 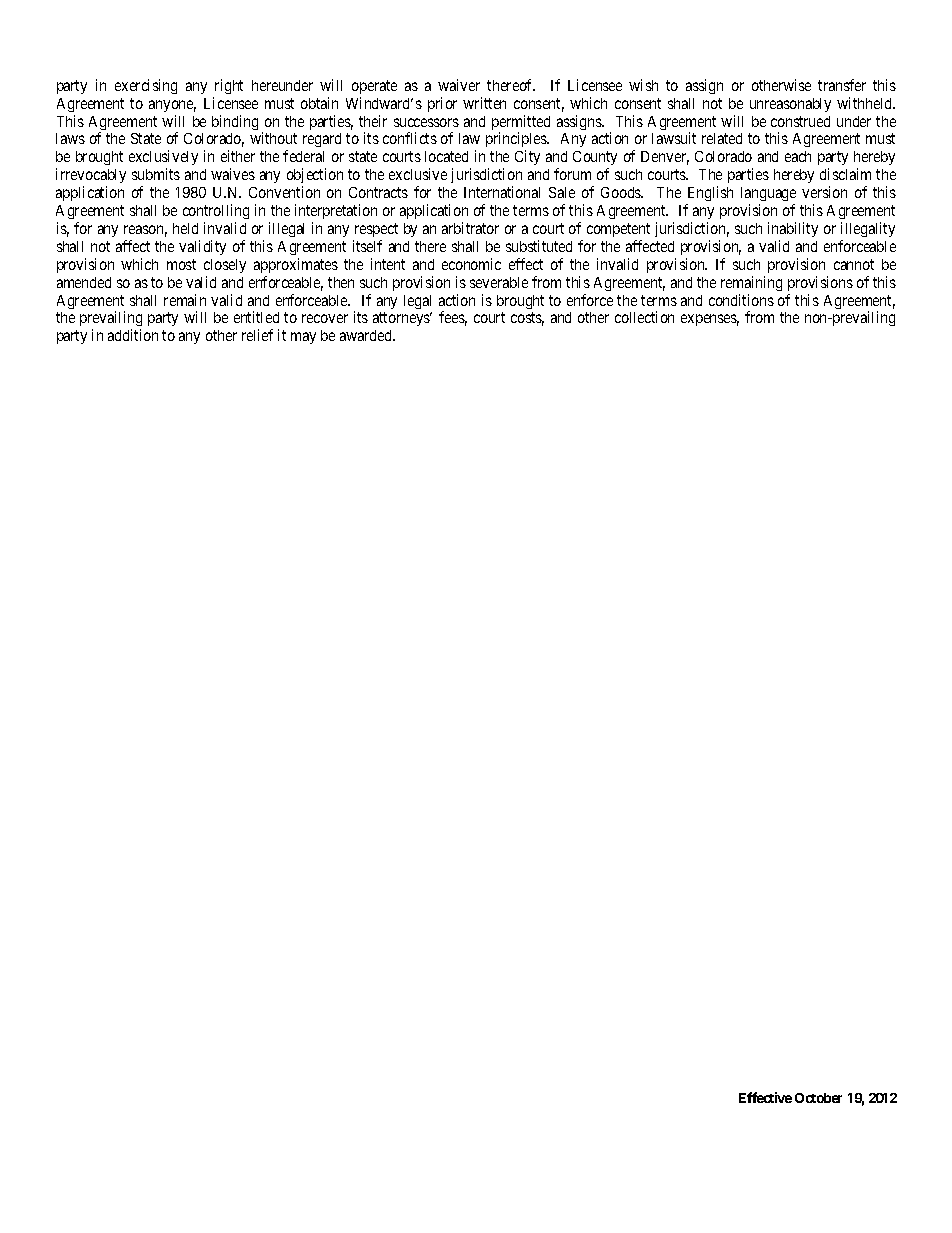 What do you see at coordinates (793, 229) in the document?
I see `inability` at bounding box center [793, 229].
